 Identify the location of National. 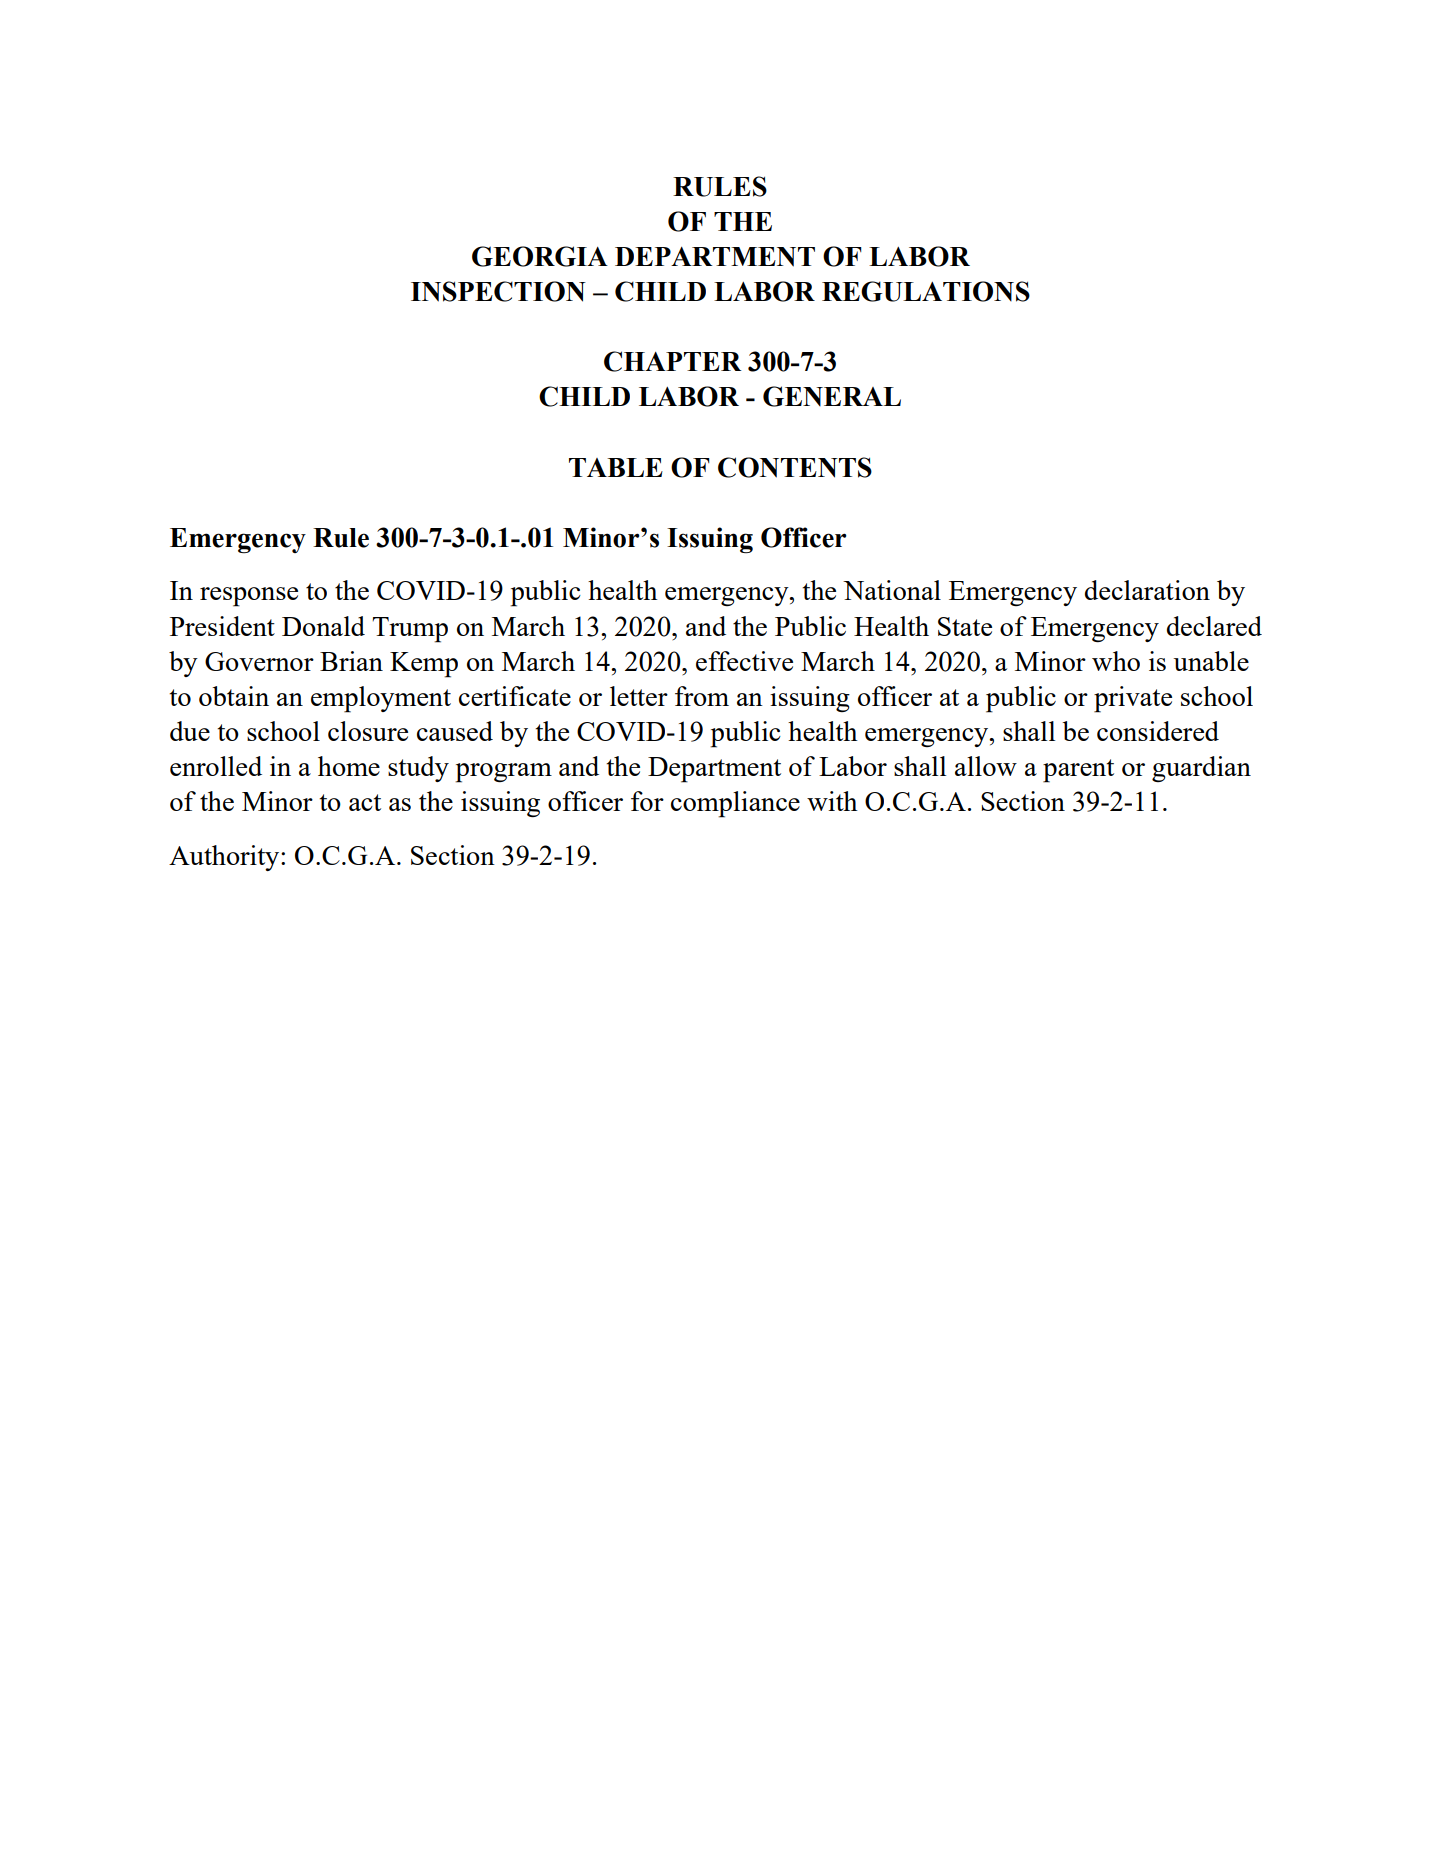
(892, 590).
